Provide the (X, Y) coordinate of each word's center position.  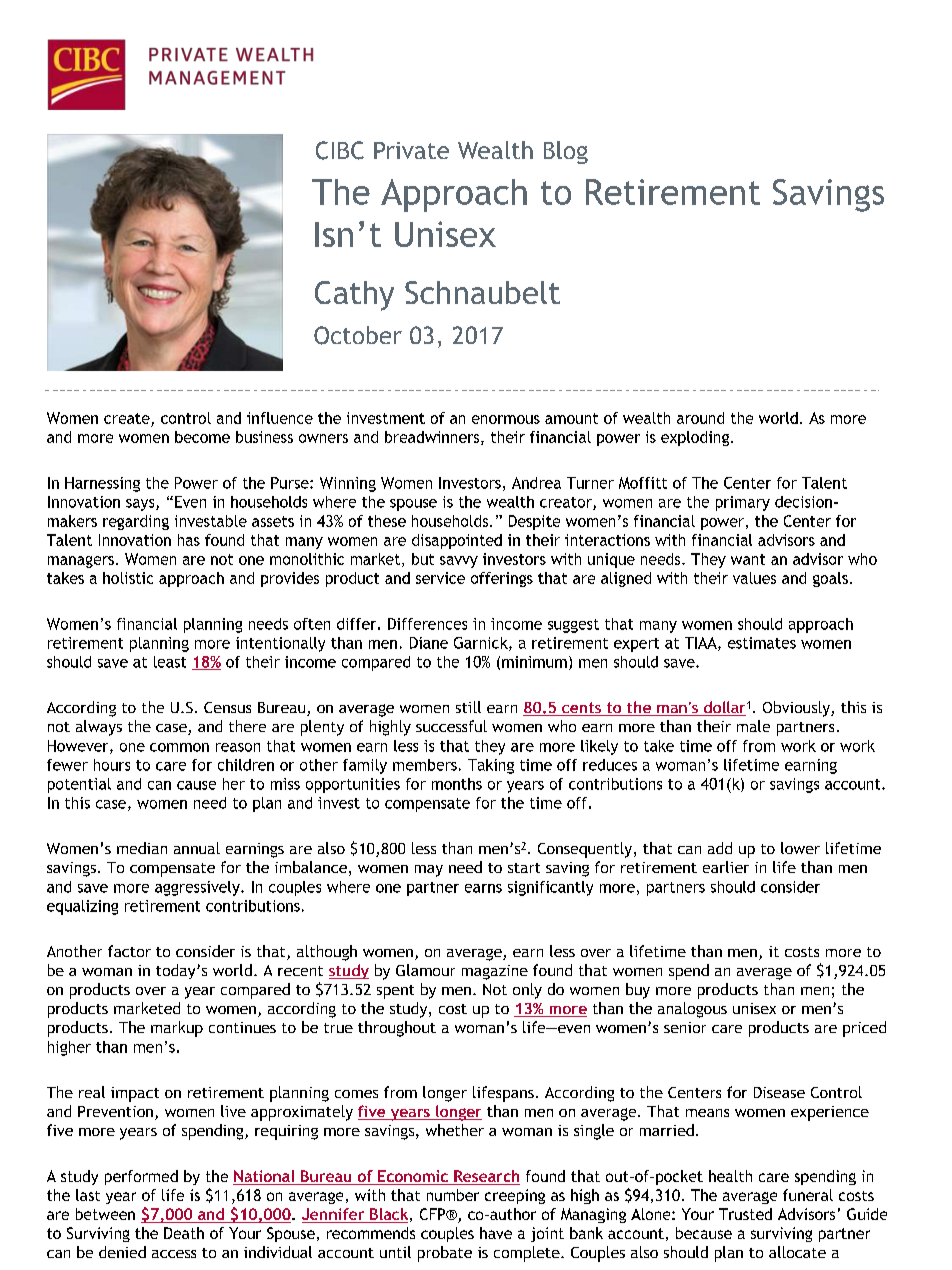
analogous (692, 1010)
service (440, 578)
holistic (128, 578)
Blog (566, 152)
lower (800, 848)
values (754, 578)
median (142, 848)
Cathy (354, 296)
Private (411, 150)
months (457, 784)
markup (177, 1029)
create (127, 418)
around (700, 418)
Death (184, 1233)
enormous (506, 419)
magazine (495, 972)
